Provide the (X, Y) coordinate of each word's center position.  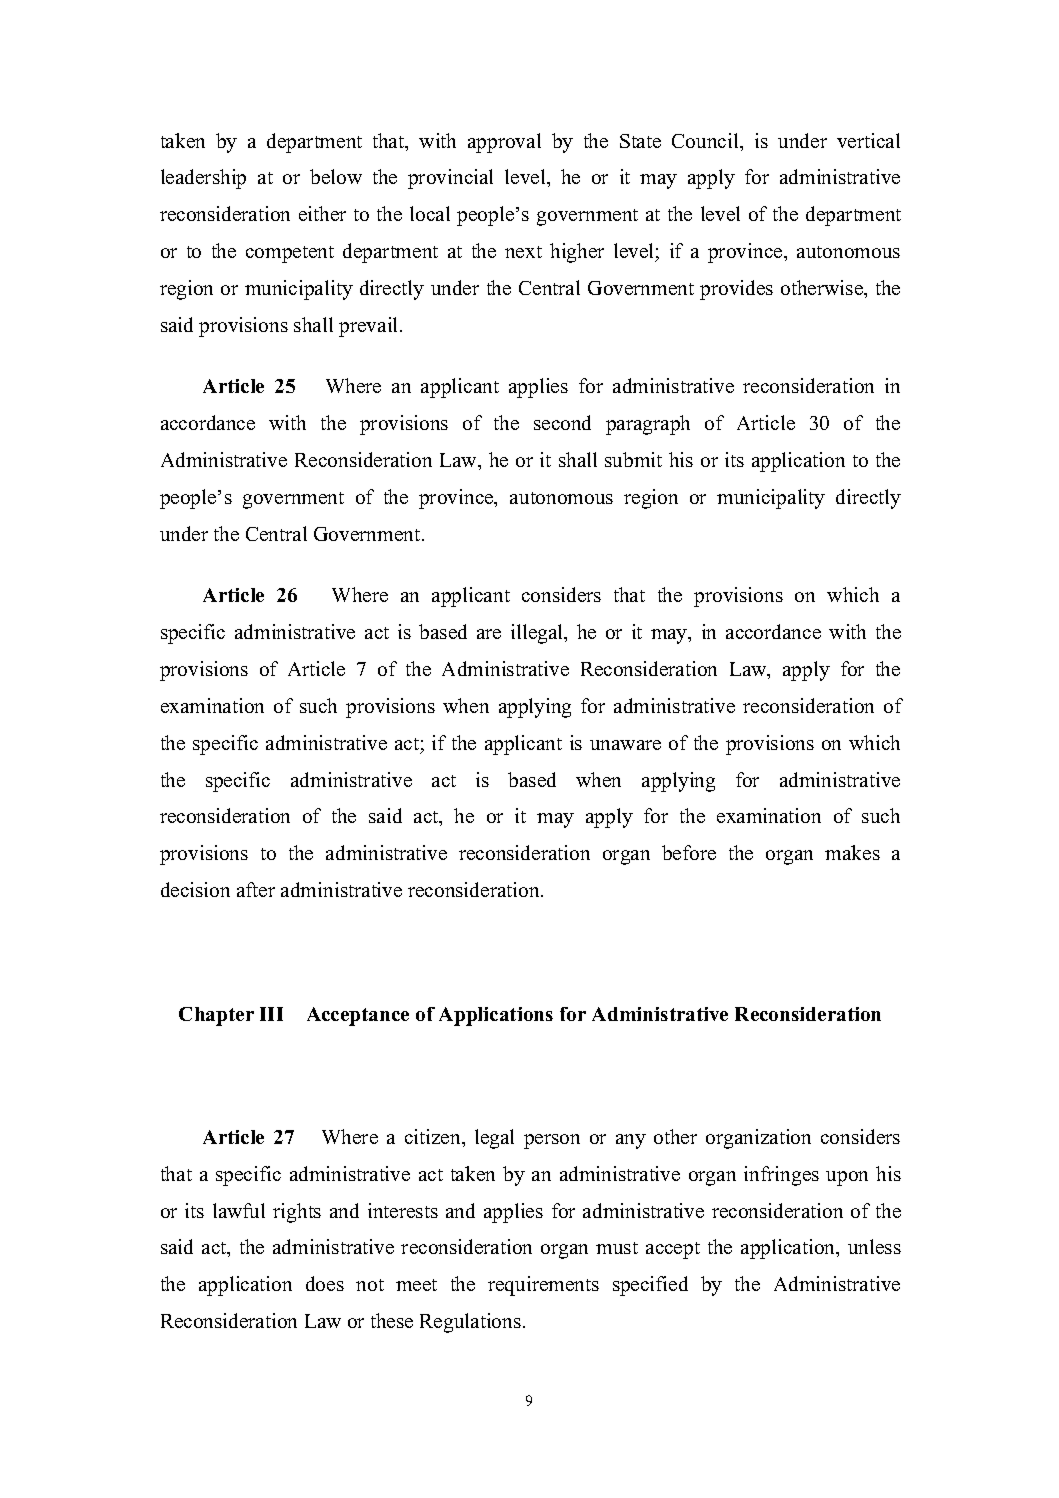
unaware (625, 745)
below (336, 176)
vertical (868, 140)
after (256, 889)
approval (504, 143)
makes (852, 852)
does (325, 1283)
